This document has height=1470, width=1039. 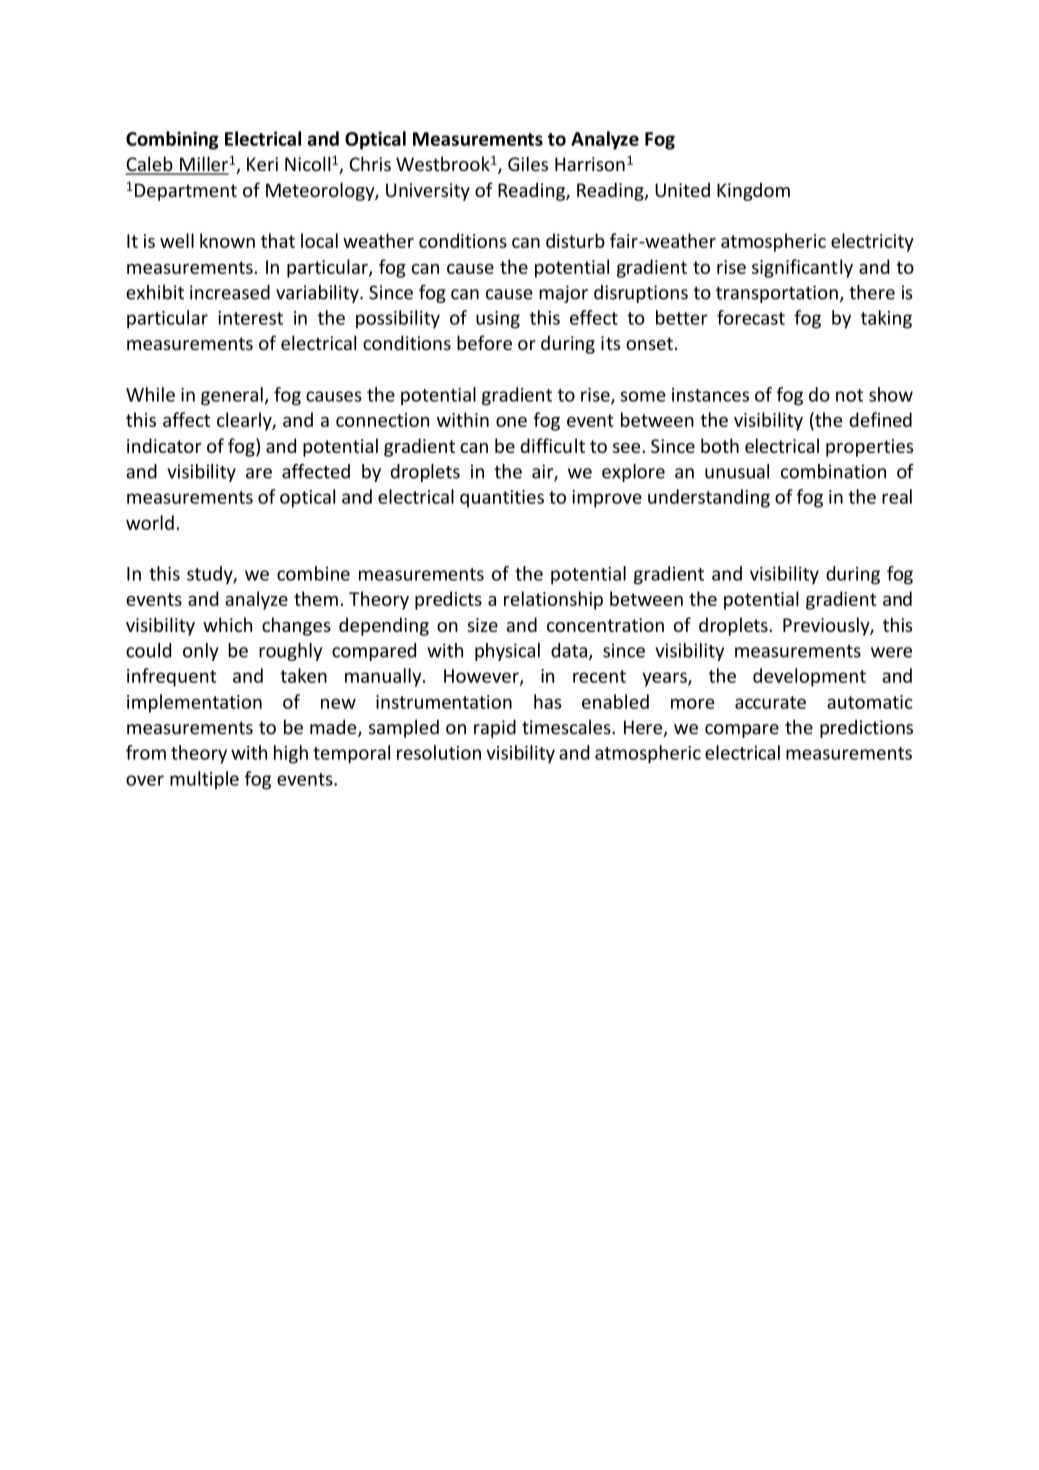 I want to click on Keri, so click(x=262, y=164).
